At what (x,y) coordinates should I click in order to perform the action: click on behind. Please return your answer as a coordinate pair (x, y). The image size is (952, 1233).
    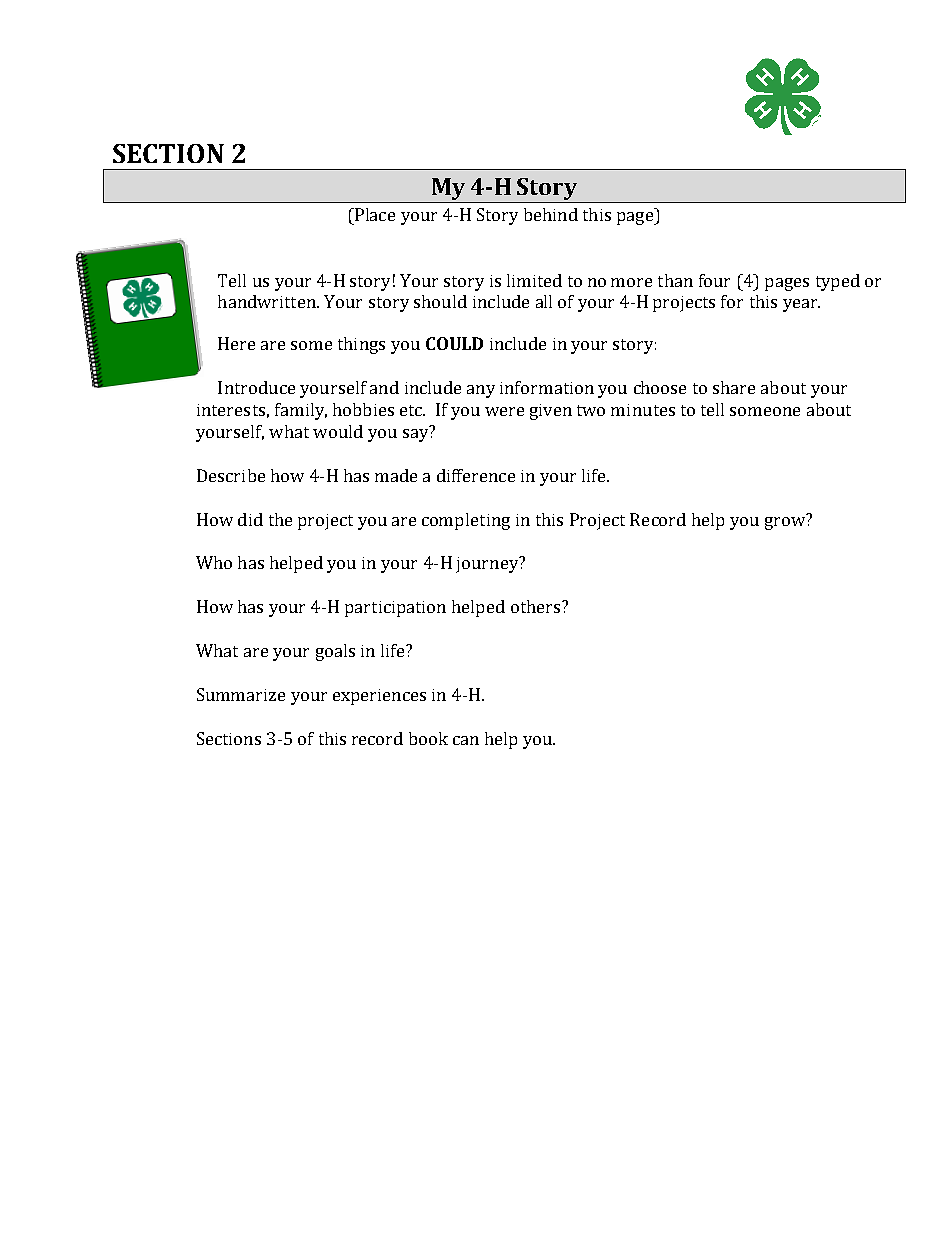
    Looking at the image, I should click on (551, 214).
